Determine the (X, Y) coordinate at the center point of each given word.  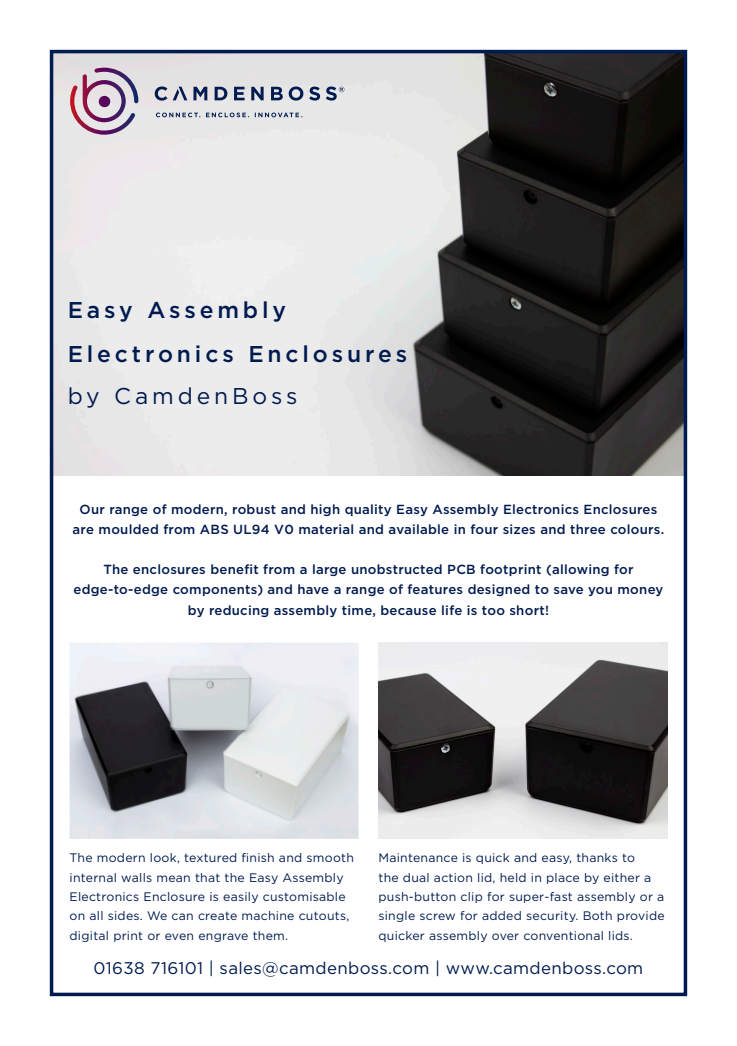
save (568, 590)
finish (258, 857)
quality (368, 510)
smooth (330, 857)
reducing (239, 611)
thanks (597, 857)
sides (124, 915)
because (408, 610)
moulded (128, 529)
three (587, 529)
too (493, 610)
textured (210, 857)
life (452, 610)
